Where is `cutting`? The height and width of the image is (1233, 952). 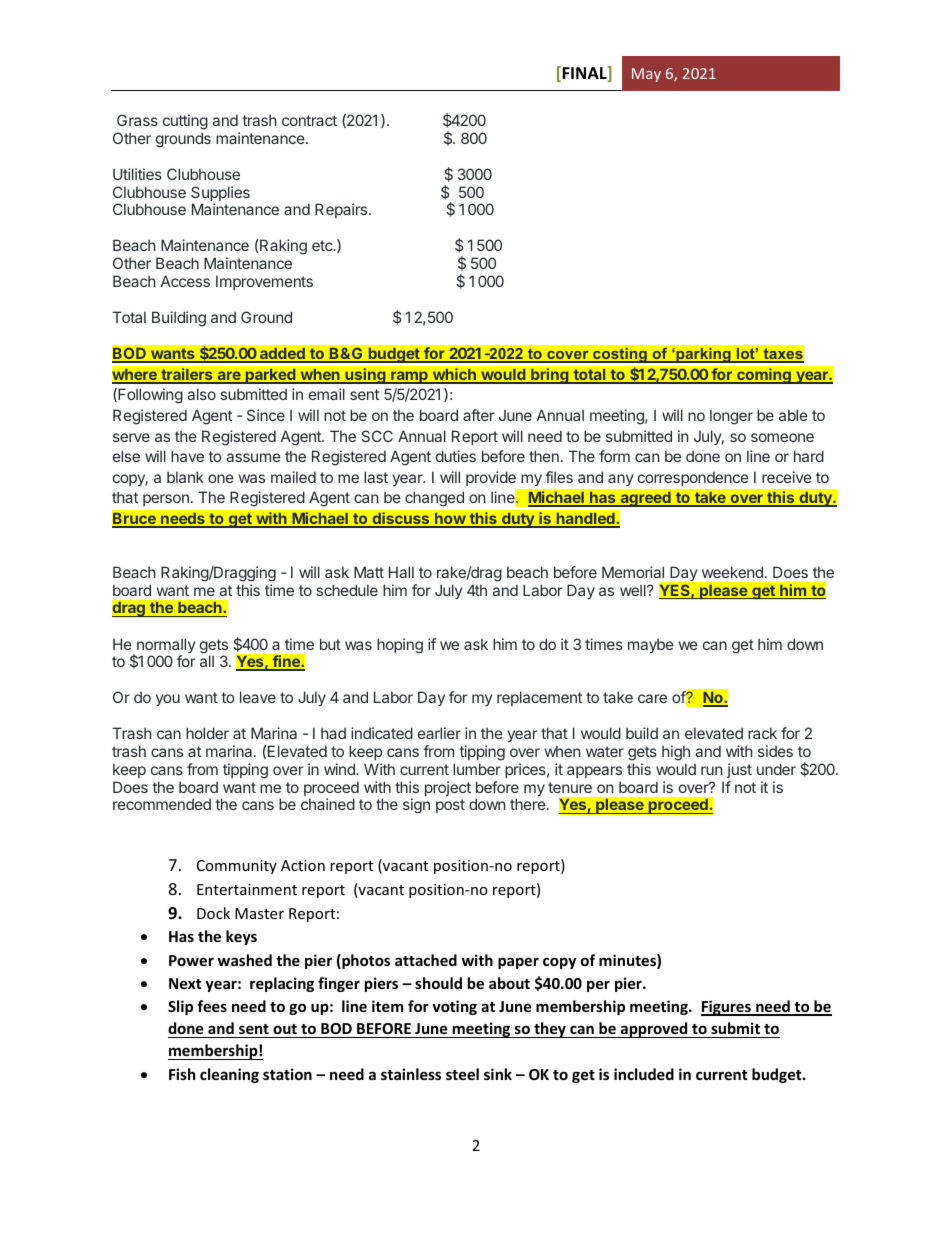 cutting is located at coordinates (185, 122).
